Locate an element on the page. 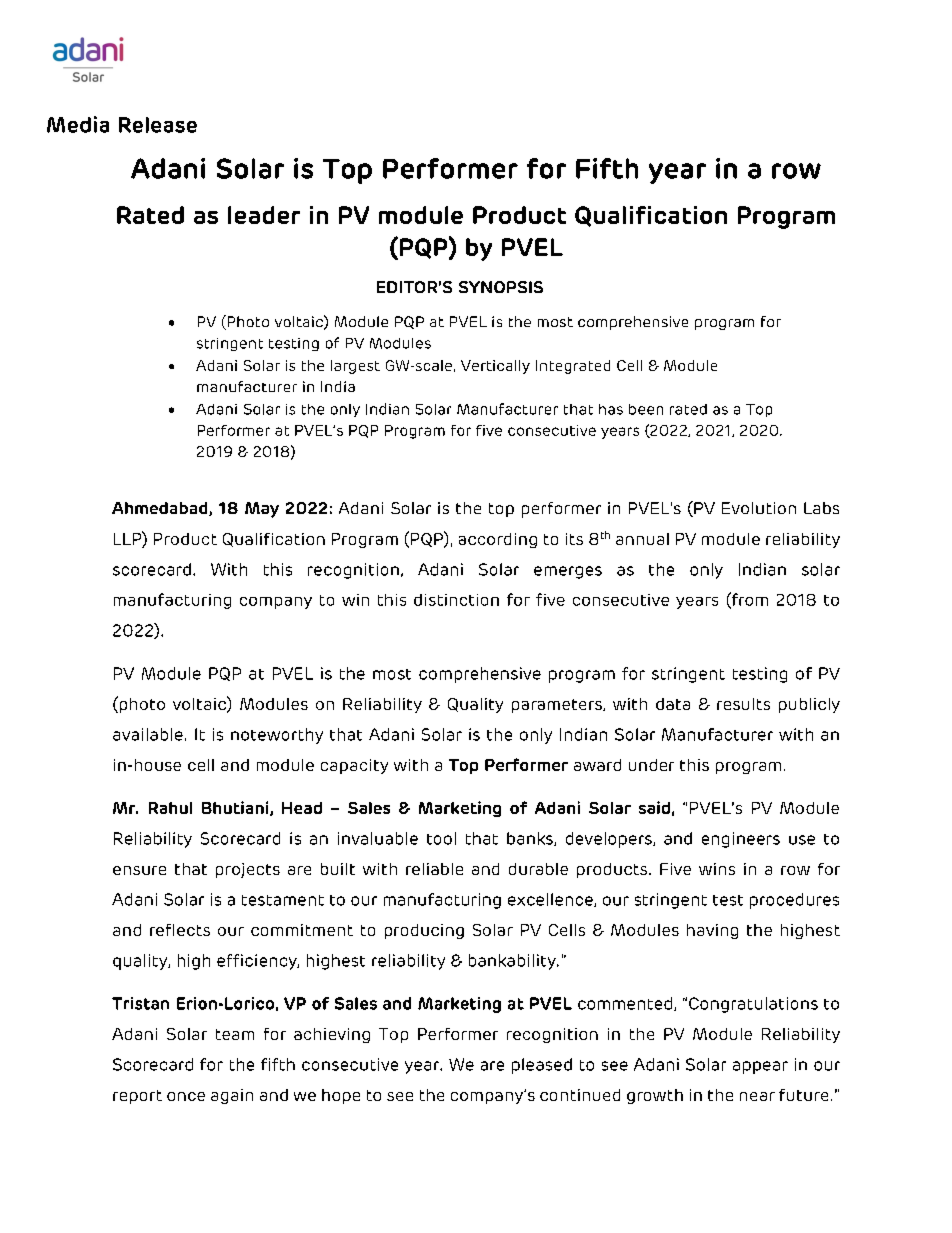 The height and width of the image is (1233, 952). available is located at coordinates (148, 734).
